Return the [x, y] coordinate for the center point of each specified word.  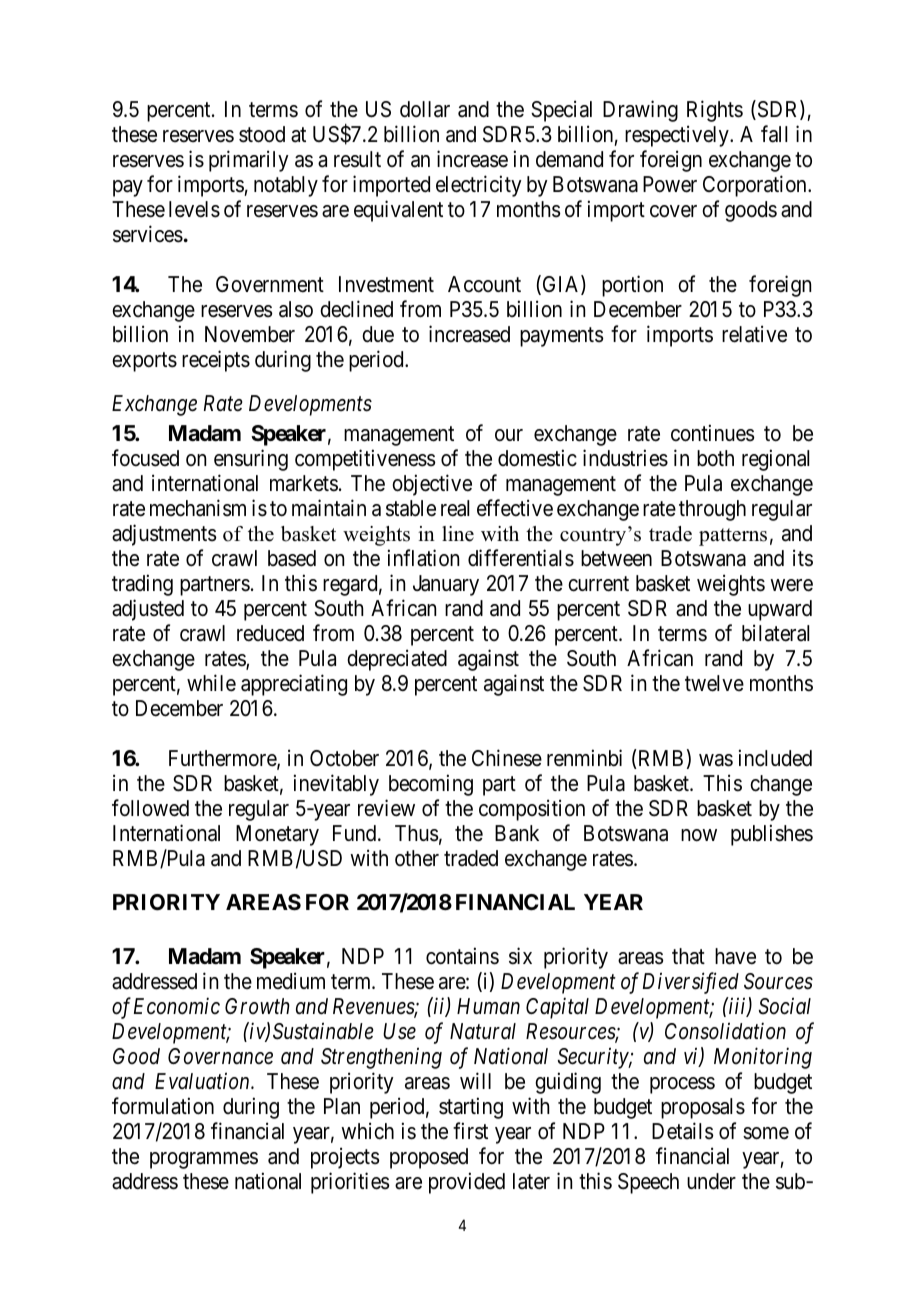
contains [462, 956]
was [716, 760]
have [735, 956]
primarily [249, 161]
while [211, 683]
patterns [733, 537]
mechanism [198, 508]
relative [754, 334]
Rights [715, 111]
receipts [216, 361]
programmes [204, 1160]
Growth [257, 1006]
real [455, 508]
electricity [479, 186]
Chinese [507, 758]
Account [484, 284]
